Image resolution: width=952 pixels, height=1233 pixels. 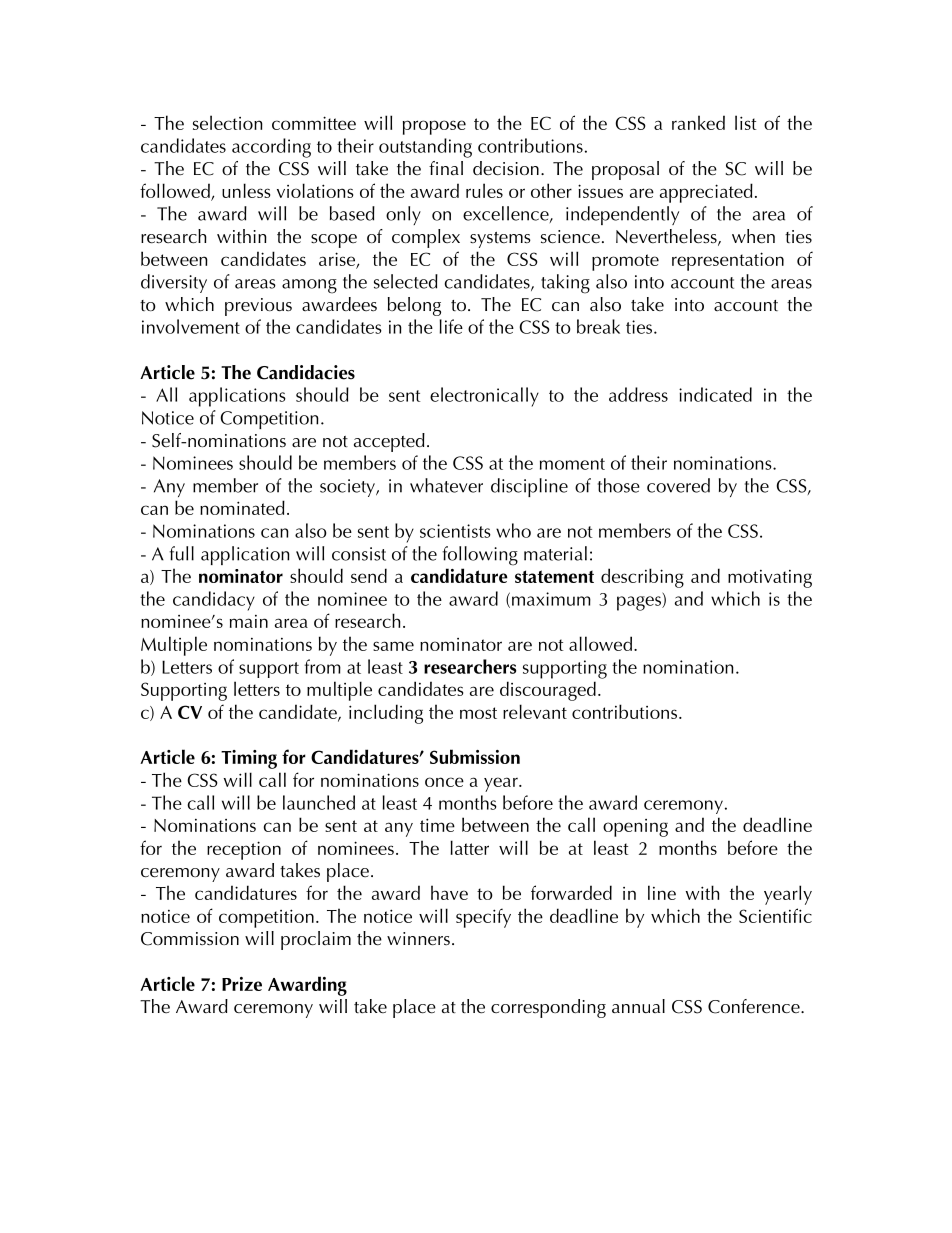 I want to click on final, so click(x=446, y=168).
